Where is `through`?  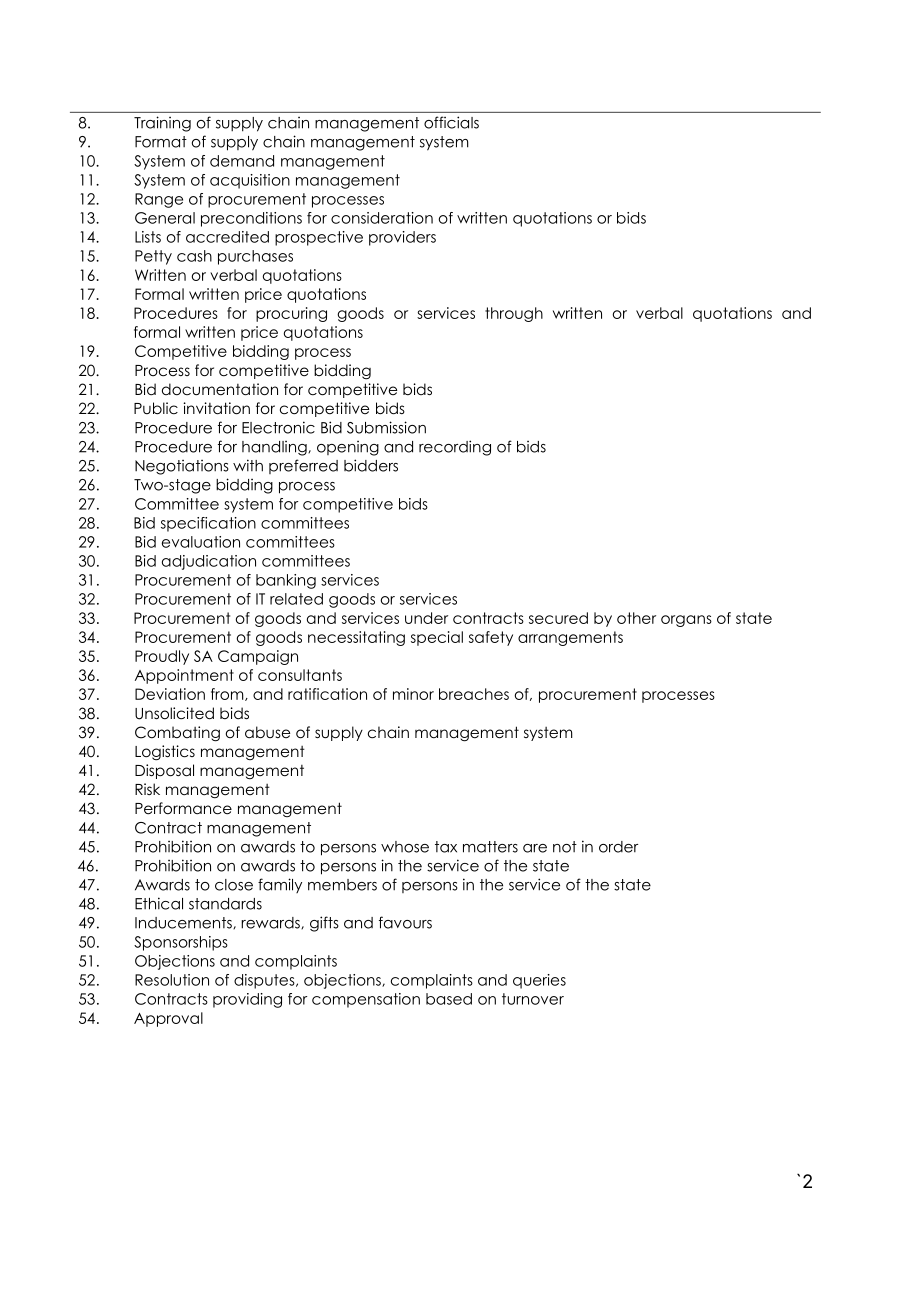 through is located at coordinates (514, 314).
